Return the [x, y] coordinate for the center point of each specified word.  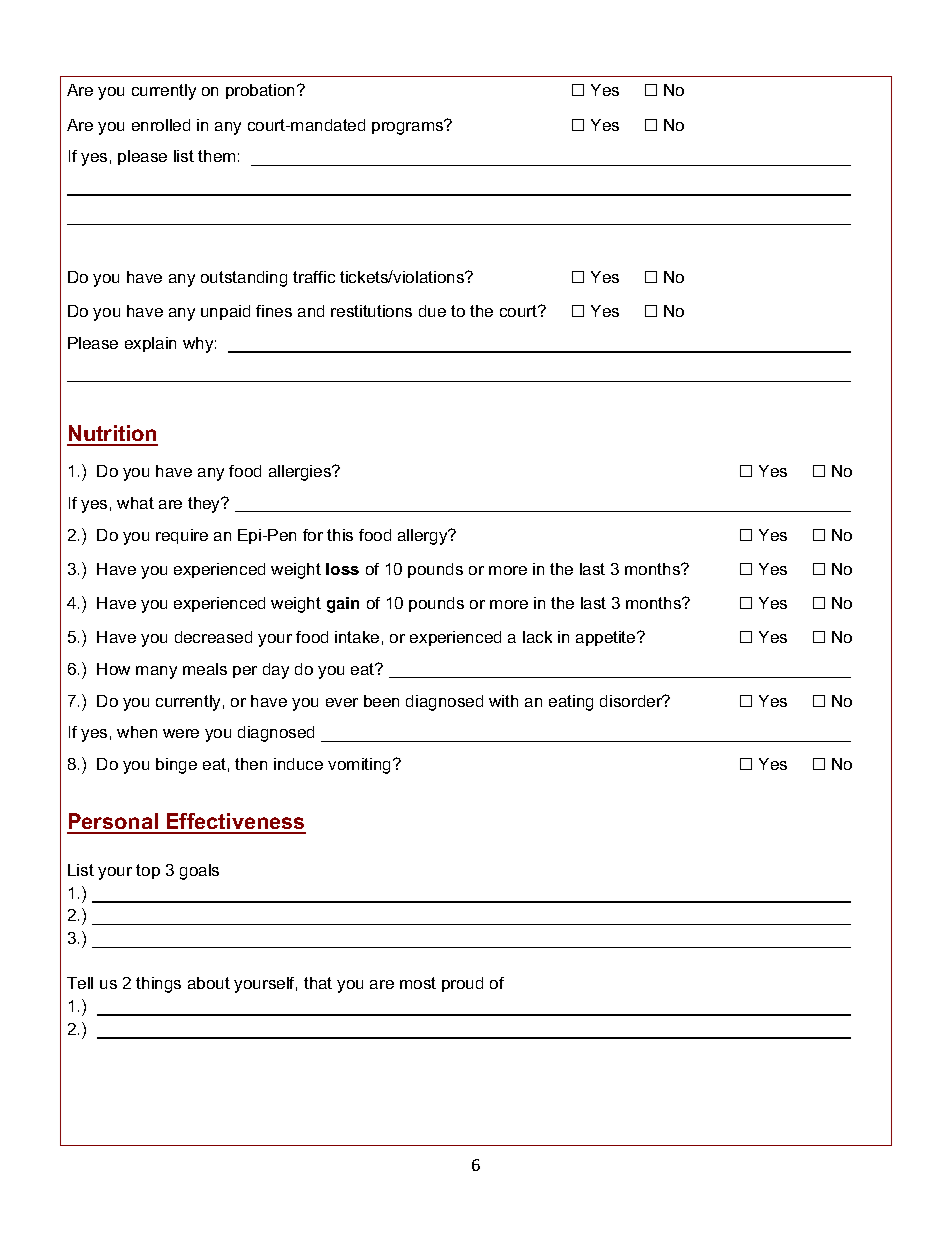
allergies [301, 473]
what [135, 503]
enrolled [161, 125]
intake [357, 637]
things [158, 985]
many [156, 672]
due [432, 311]
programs [409, 127]
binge [176, 766]
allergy [424, 537]
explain [150, 344]
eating [571, 703]
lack [537, 637]
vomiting [361, 766]
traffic [314, 277]
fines [274, 311]
